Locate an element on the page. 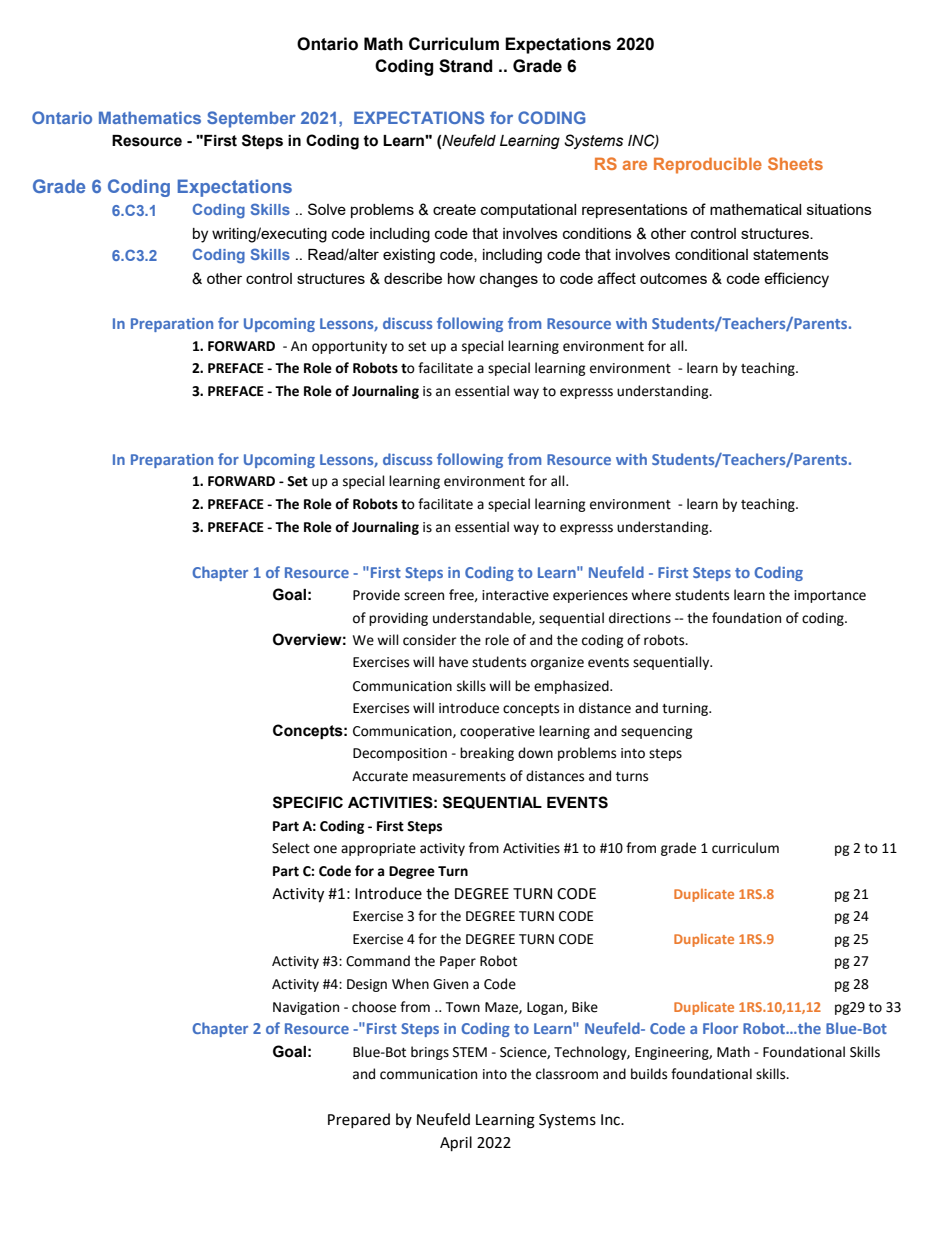 This page has width=952, height=1233. Prepared is located at coordinates (359, 1120).
